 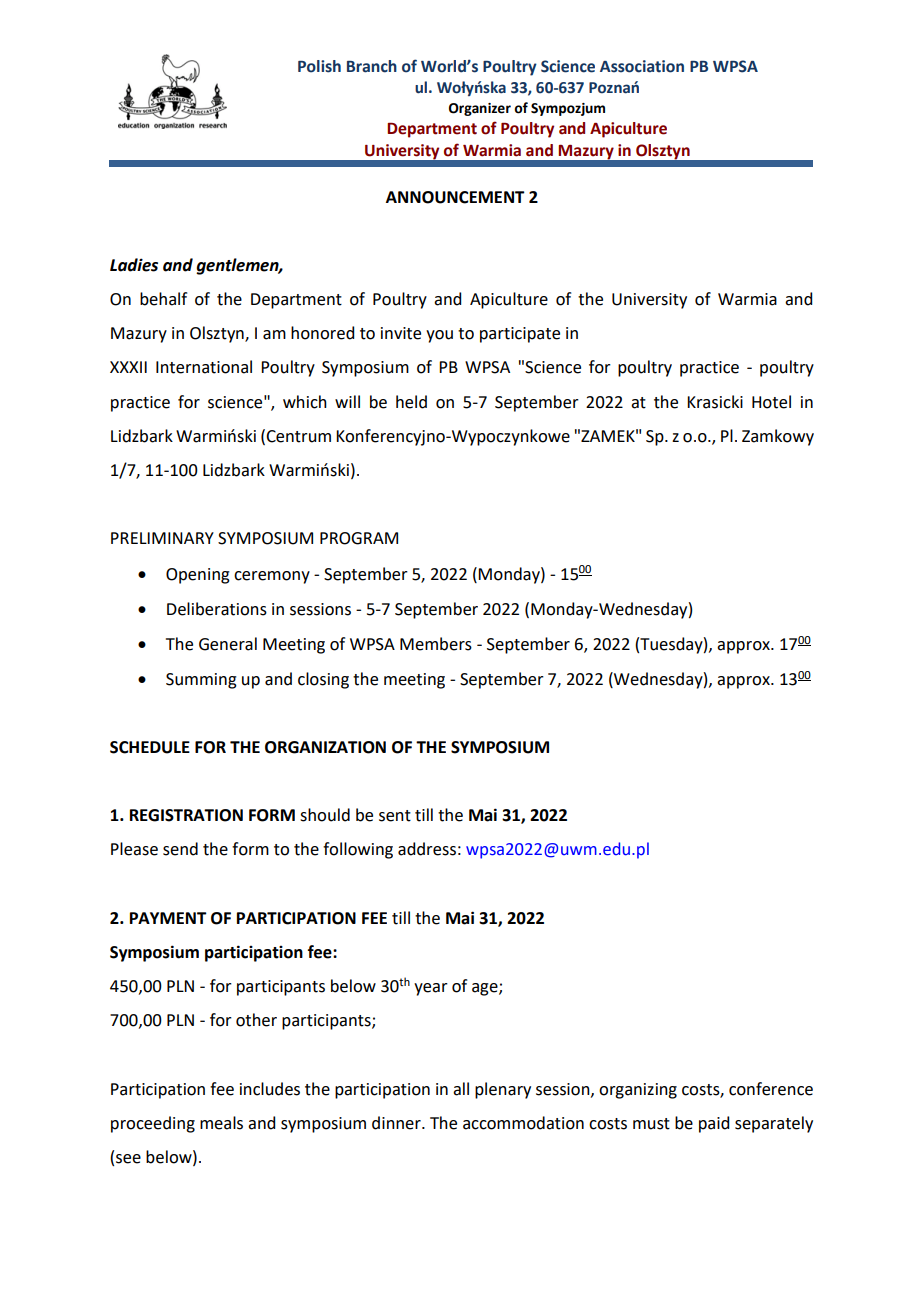 What do you see at coordinates (319, 66) in the screenshot?
I see `Polish` at bounding box center [319, 66].
